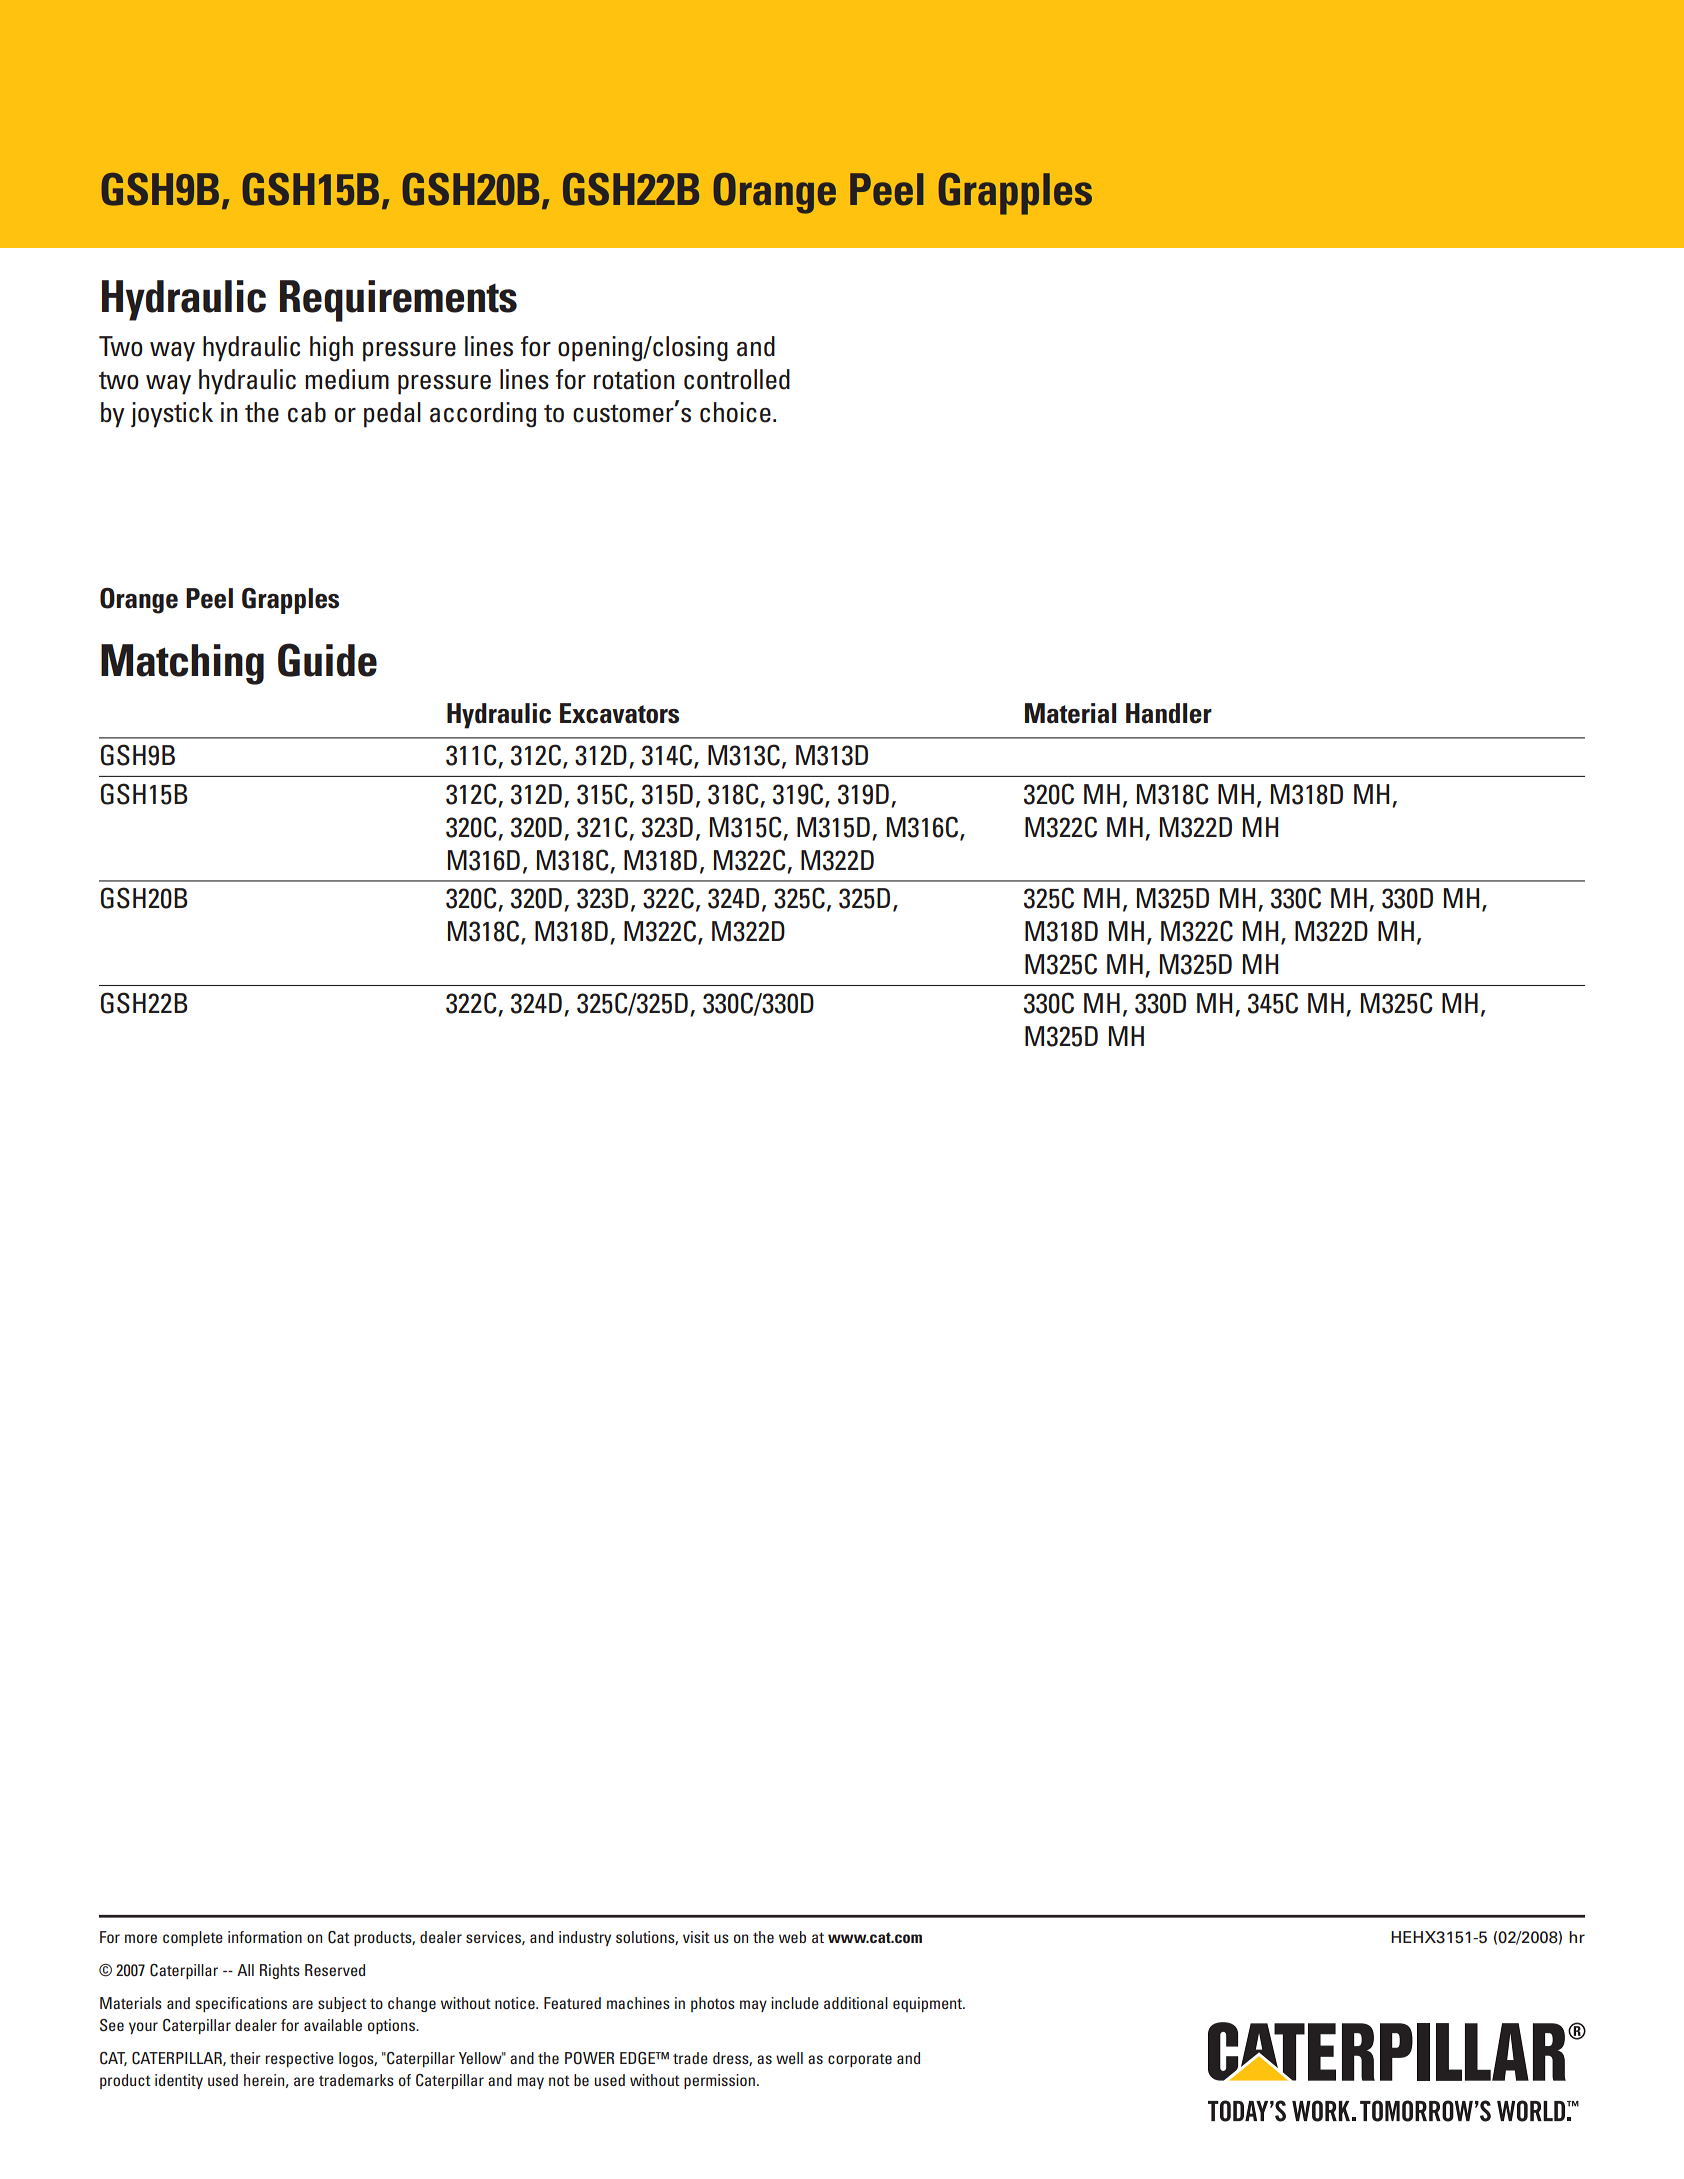 The height and width of the document is (2179, 1684). Describe the element at coordinates (1169, 713) in the document. I see `Handler` at that location.
